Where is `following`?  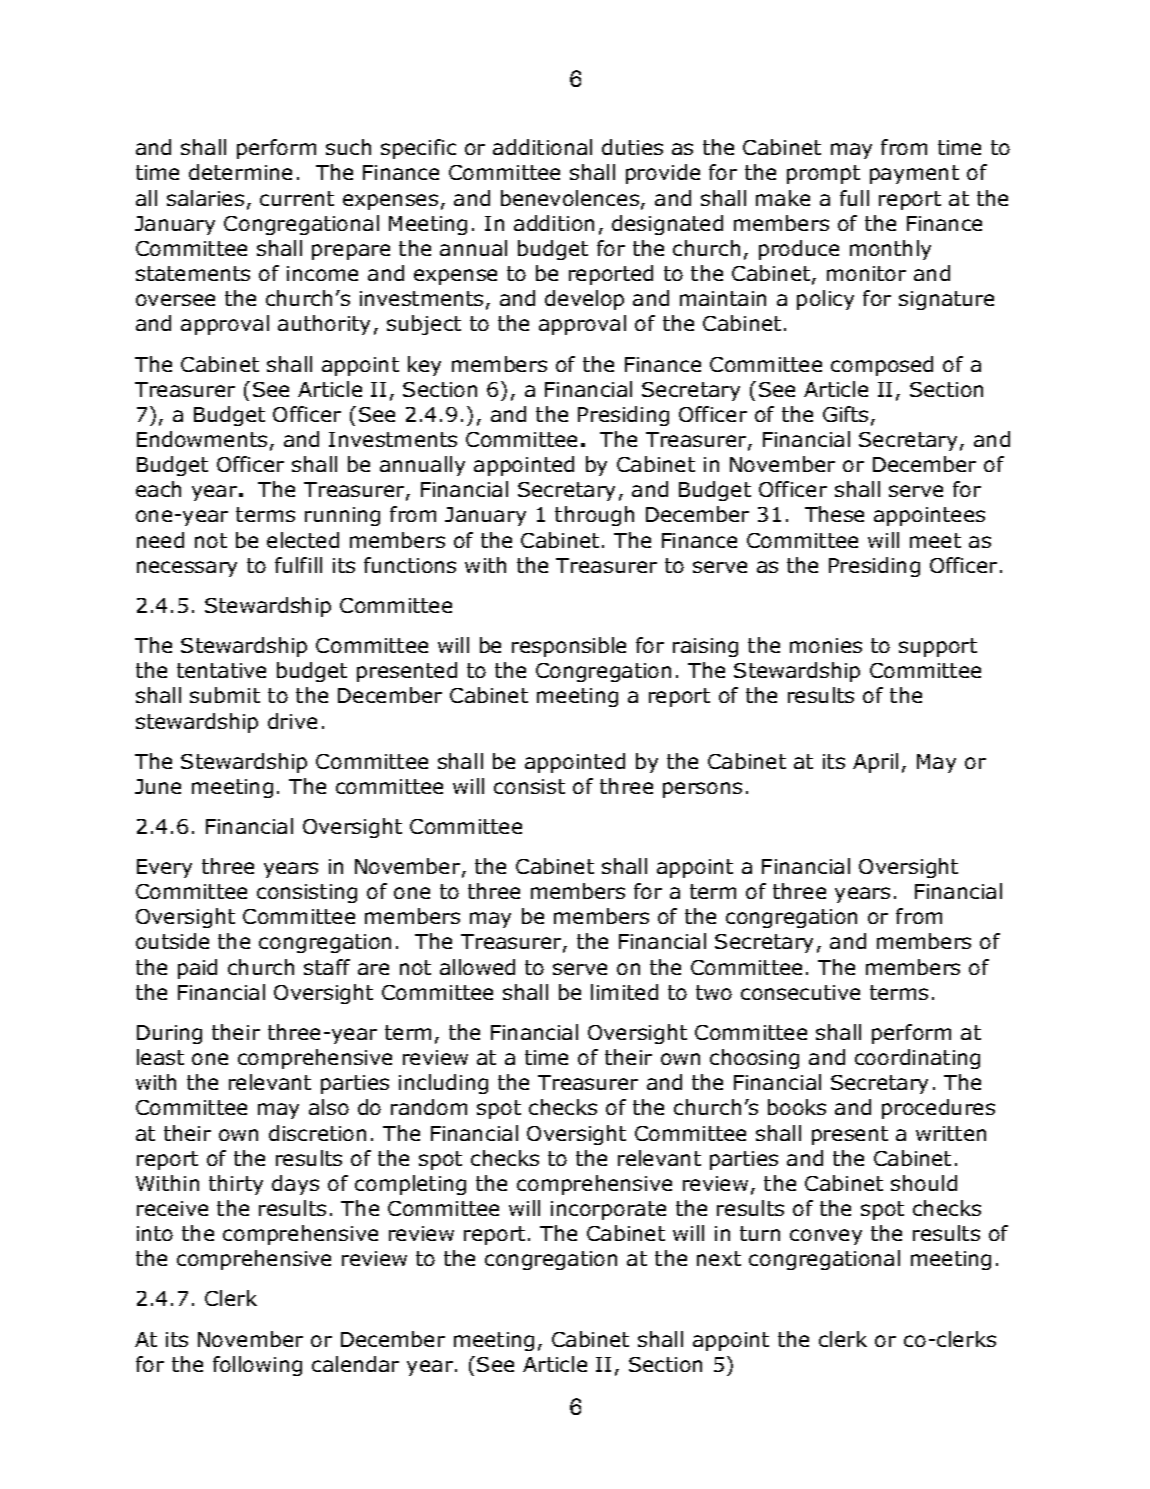 following is located at coordinates (257, 1366).
